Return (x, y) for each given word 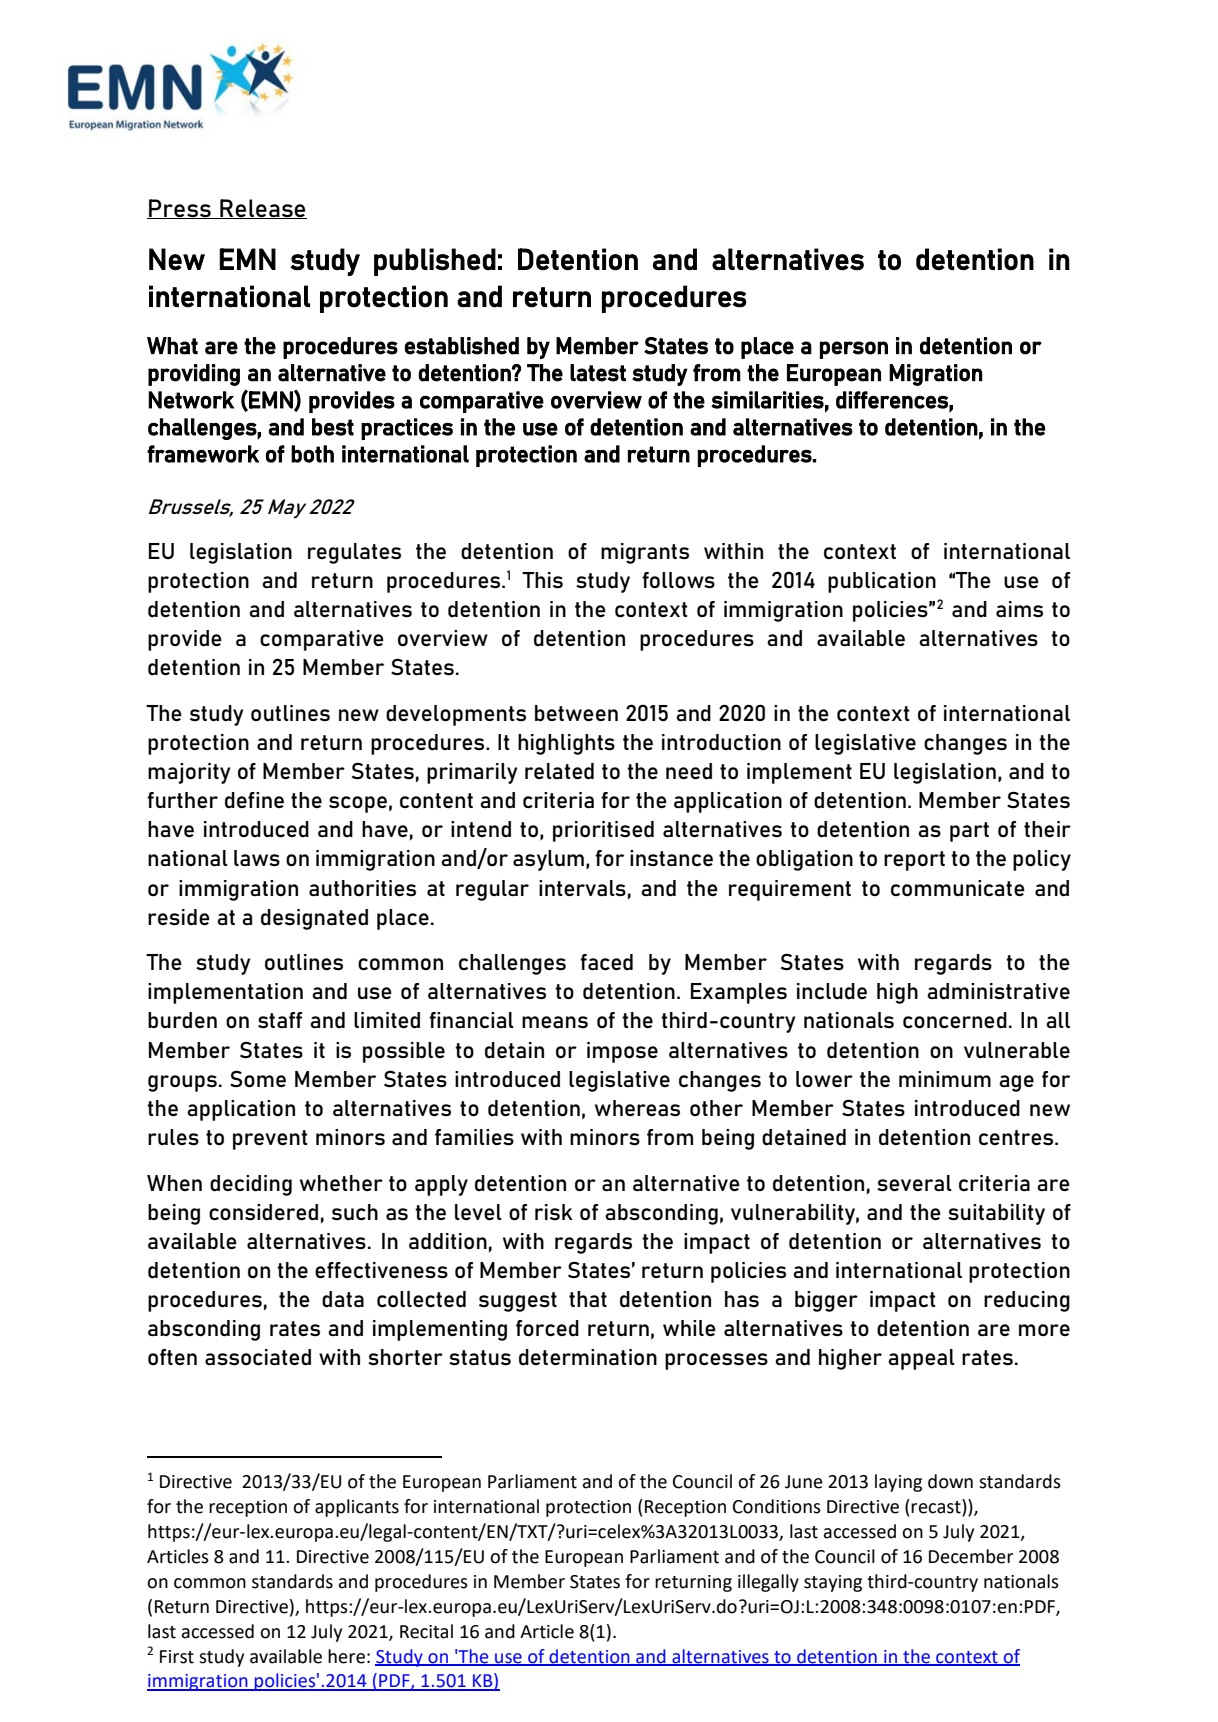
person (854, 350)
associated (258, 1357)
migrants (645, 553)
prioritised (603, 831)
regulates (354, 553)
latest (598, 373)
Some (258, 1078)
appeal (921, 1359)
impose (622, 1052)
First (177, 1657)
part (969, 832)
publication (882, 582)
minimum (945, 1079)
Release (262, 209)
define (254, 800)
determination (588, 1357)
